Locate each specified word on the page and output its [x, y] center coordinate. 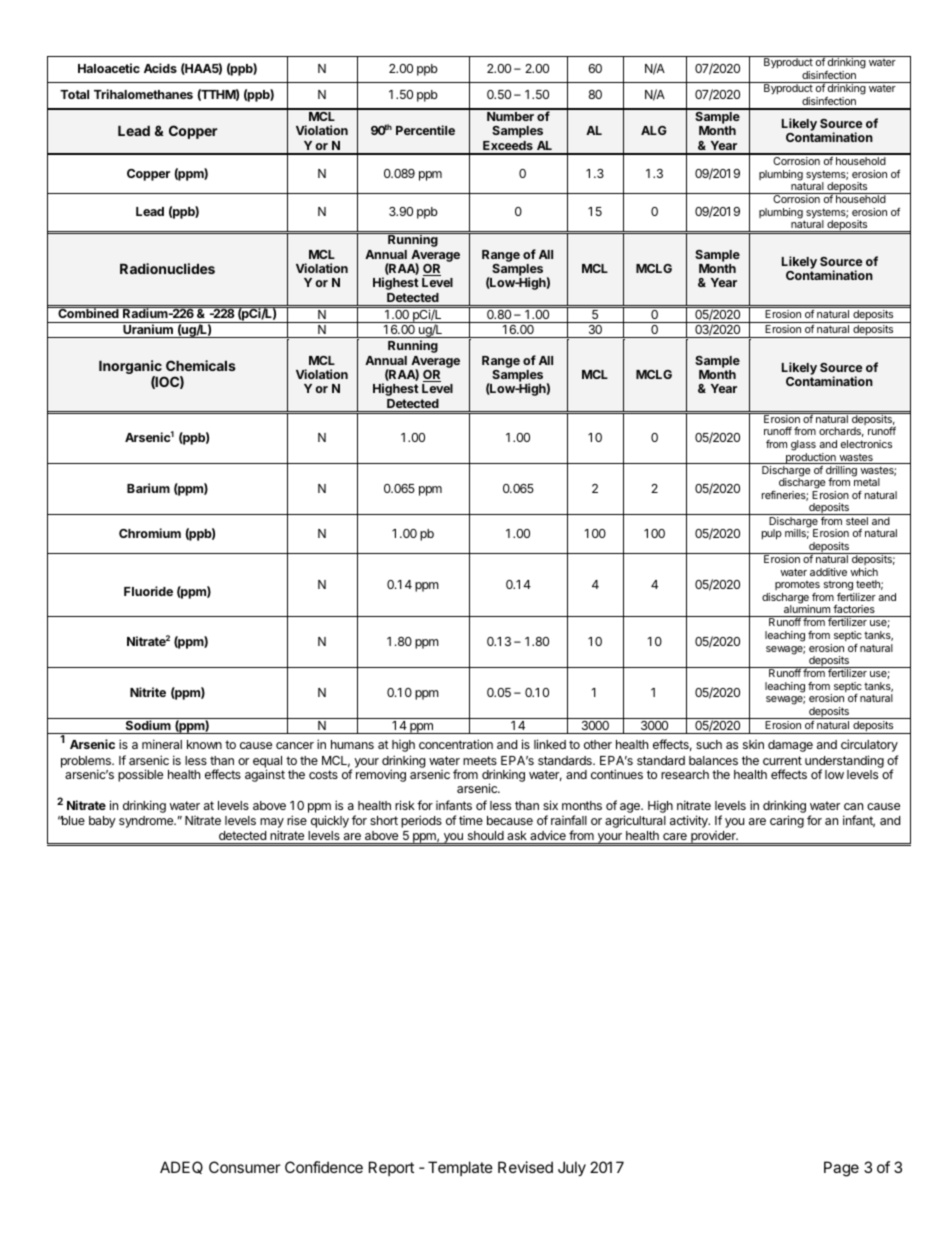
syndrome [147, 822]
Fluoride [148, 591]
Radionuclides [167, 268]
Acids [160, 68]
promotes [797, 585]
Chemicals [201, 365]
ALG [654, 130]
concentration [456, 744]
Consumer [245, 1167]
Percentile [425, 130]
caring [787, 821]
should [486, 835]
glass [803, 445]
